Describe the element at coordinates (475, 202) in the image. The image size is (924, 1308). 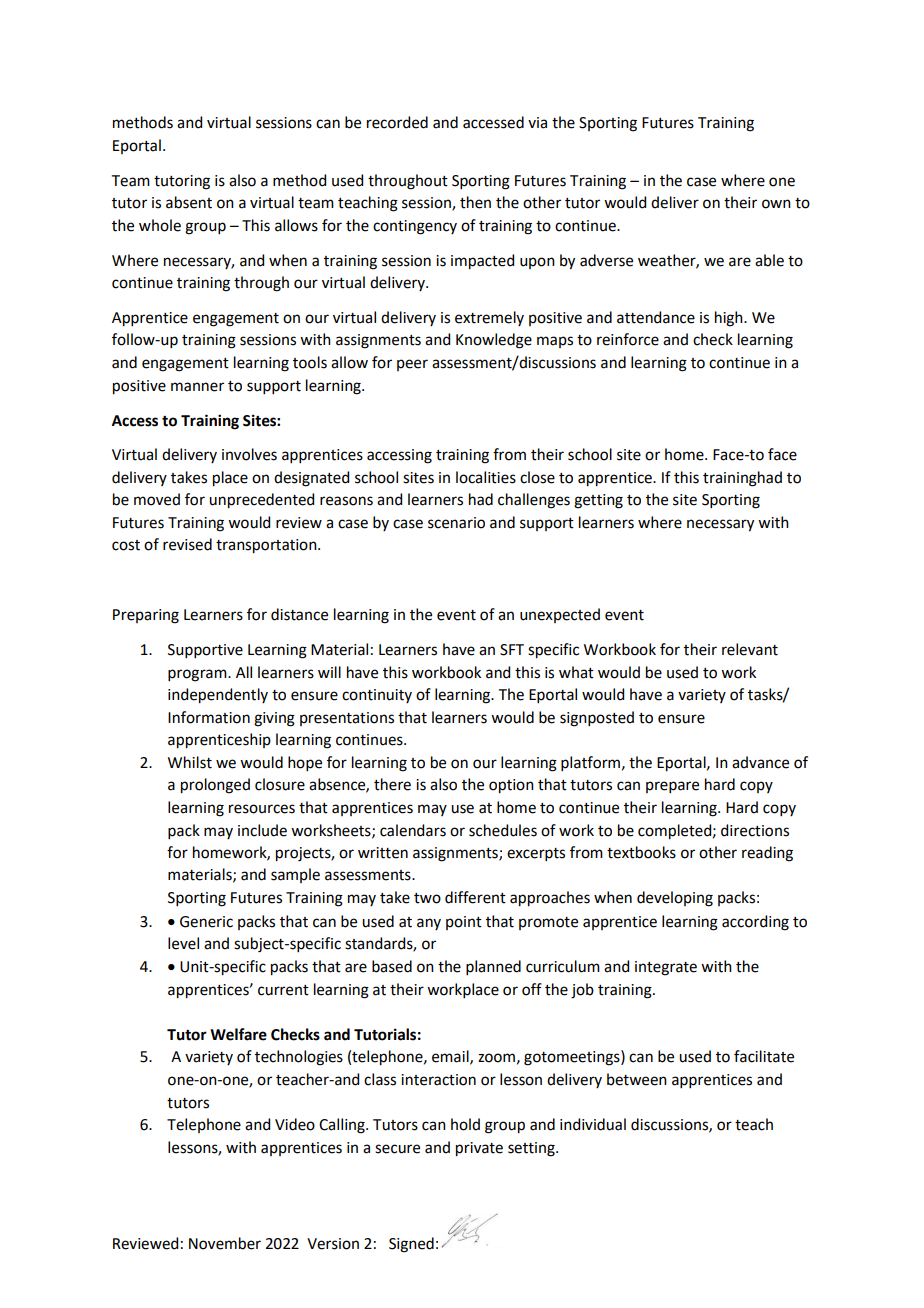
I see `then` at that location.
